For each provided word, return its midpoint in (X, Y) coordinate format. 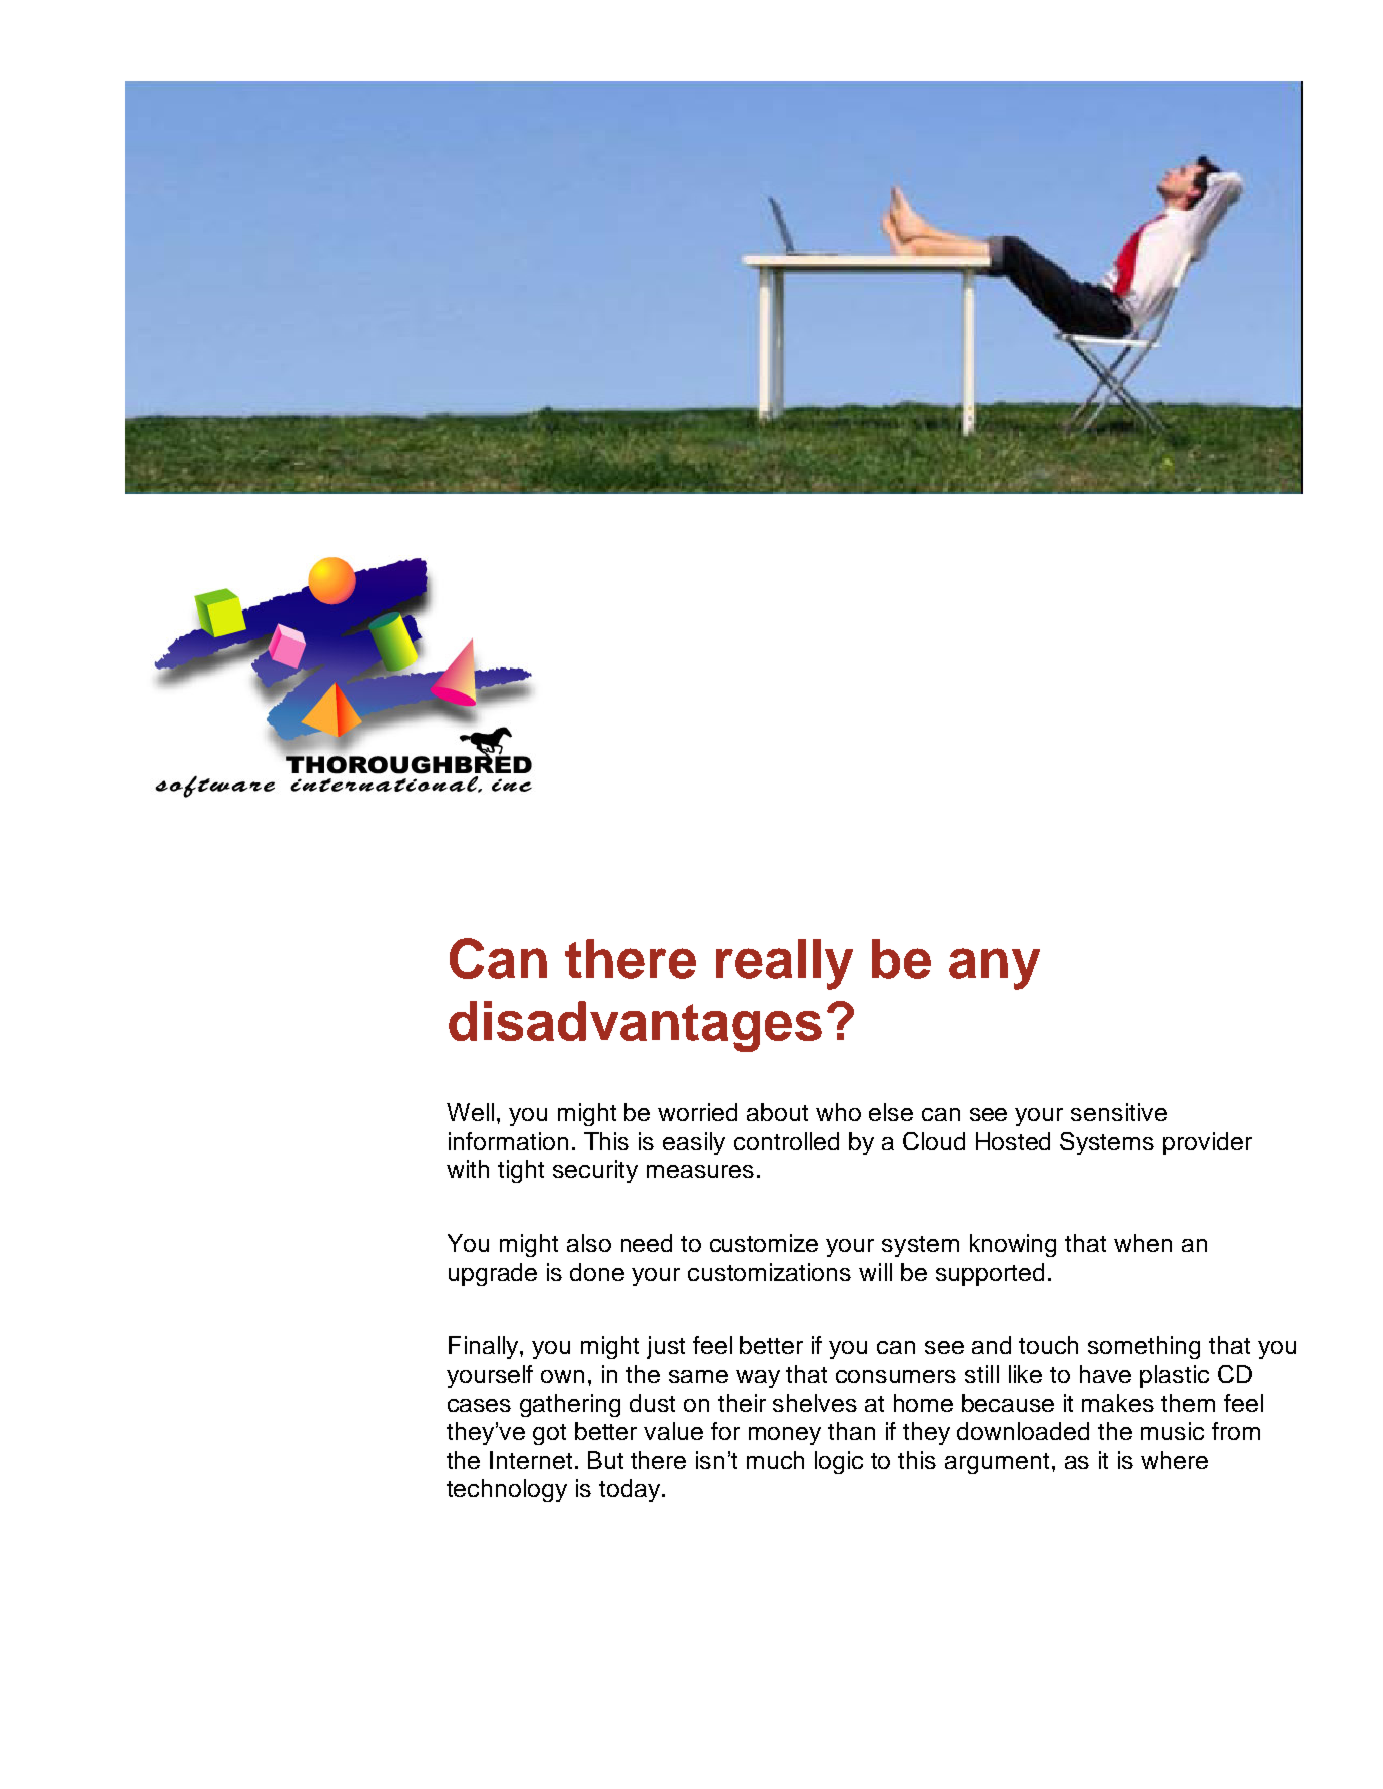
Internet (533, 1460)
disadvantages (635, 1026)
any (994, 969)
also (589, 1243)
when (1143, 1243)
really (784, 964)
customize (764, 1243)
